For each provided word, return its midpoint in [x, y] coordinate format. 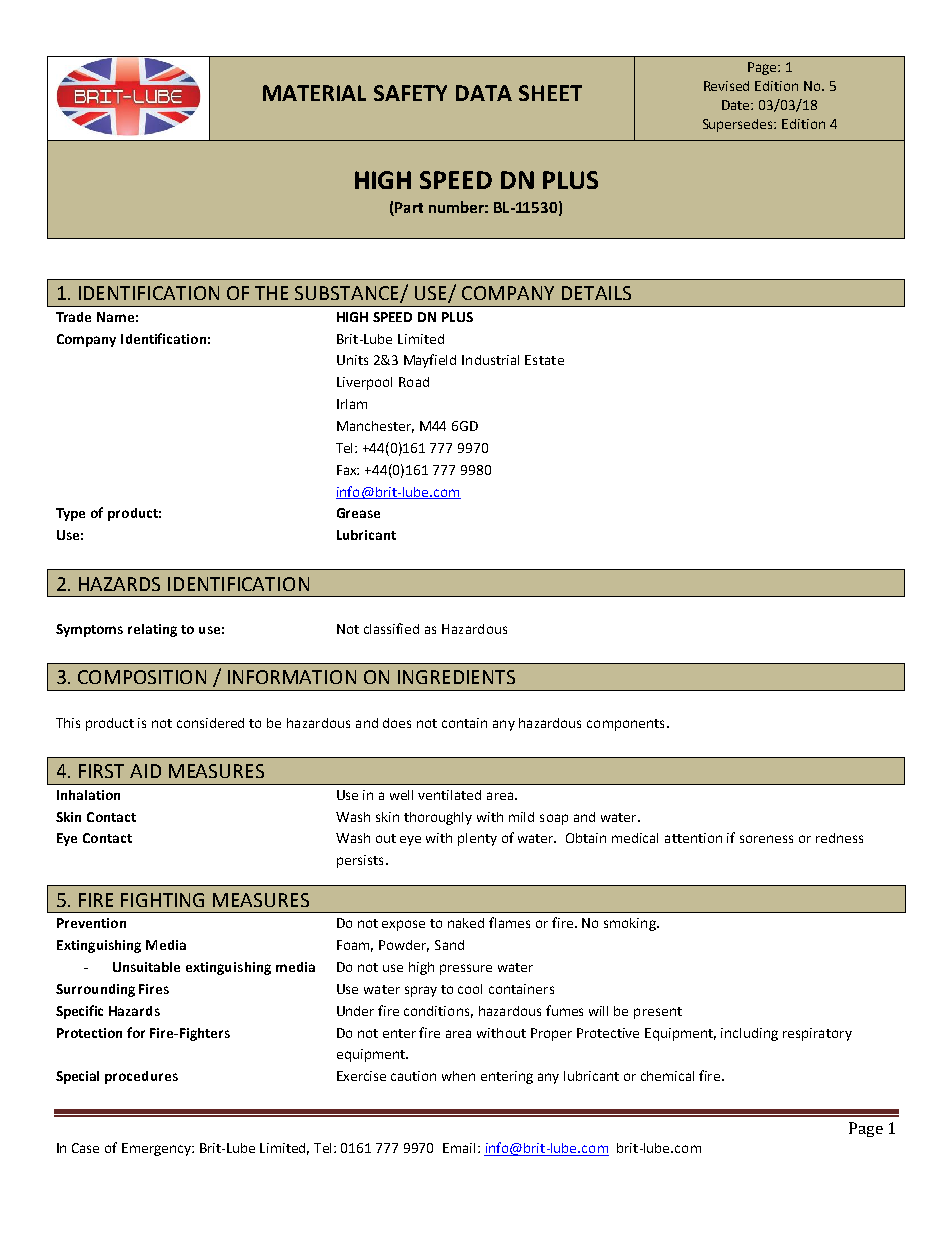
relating [152, 630]
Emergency [157, 1149]
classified [391, 628]
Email [459, 1148]
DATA [484, 93]
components [625, 725]
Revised [726, 86]
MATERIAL [314, 93]
